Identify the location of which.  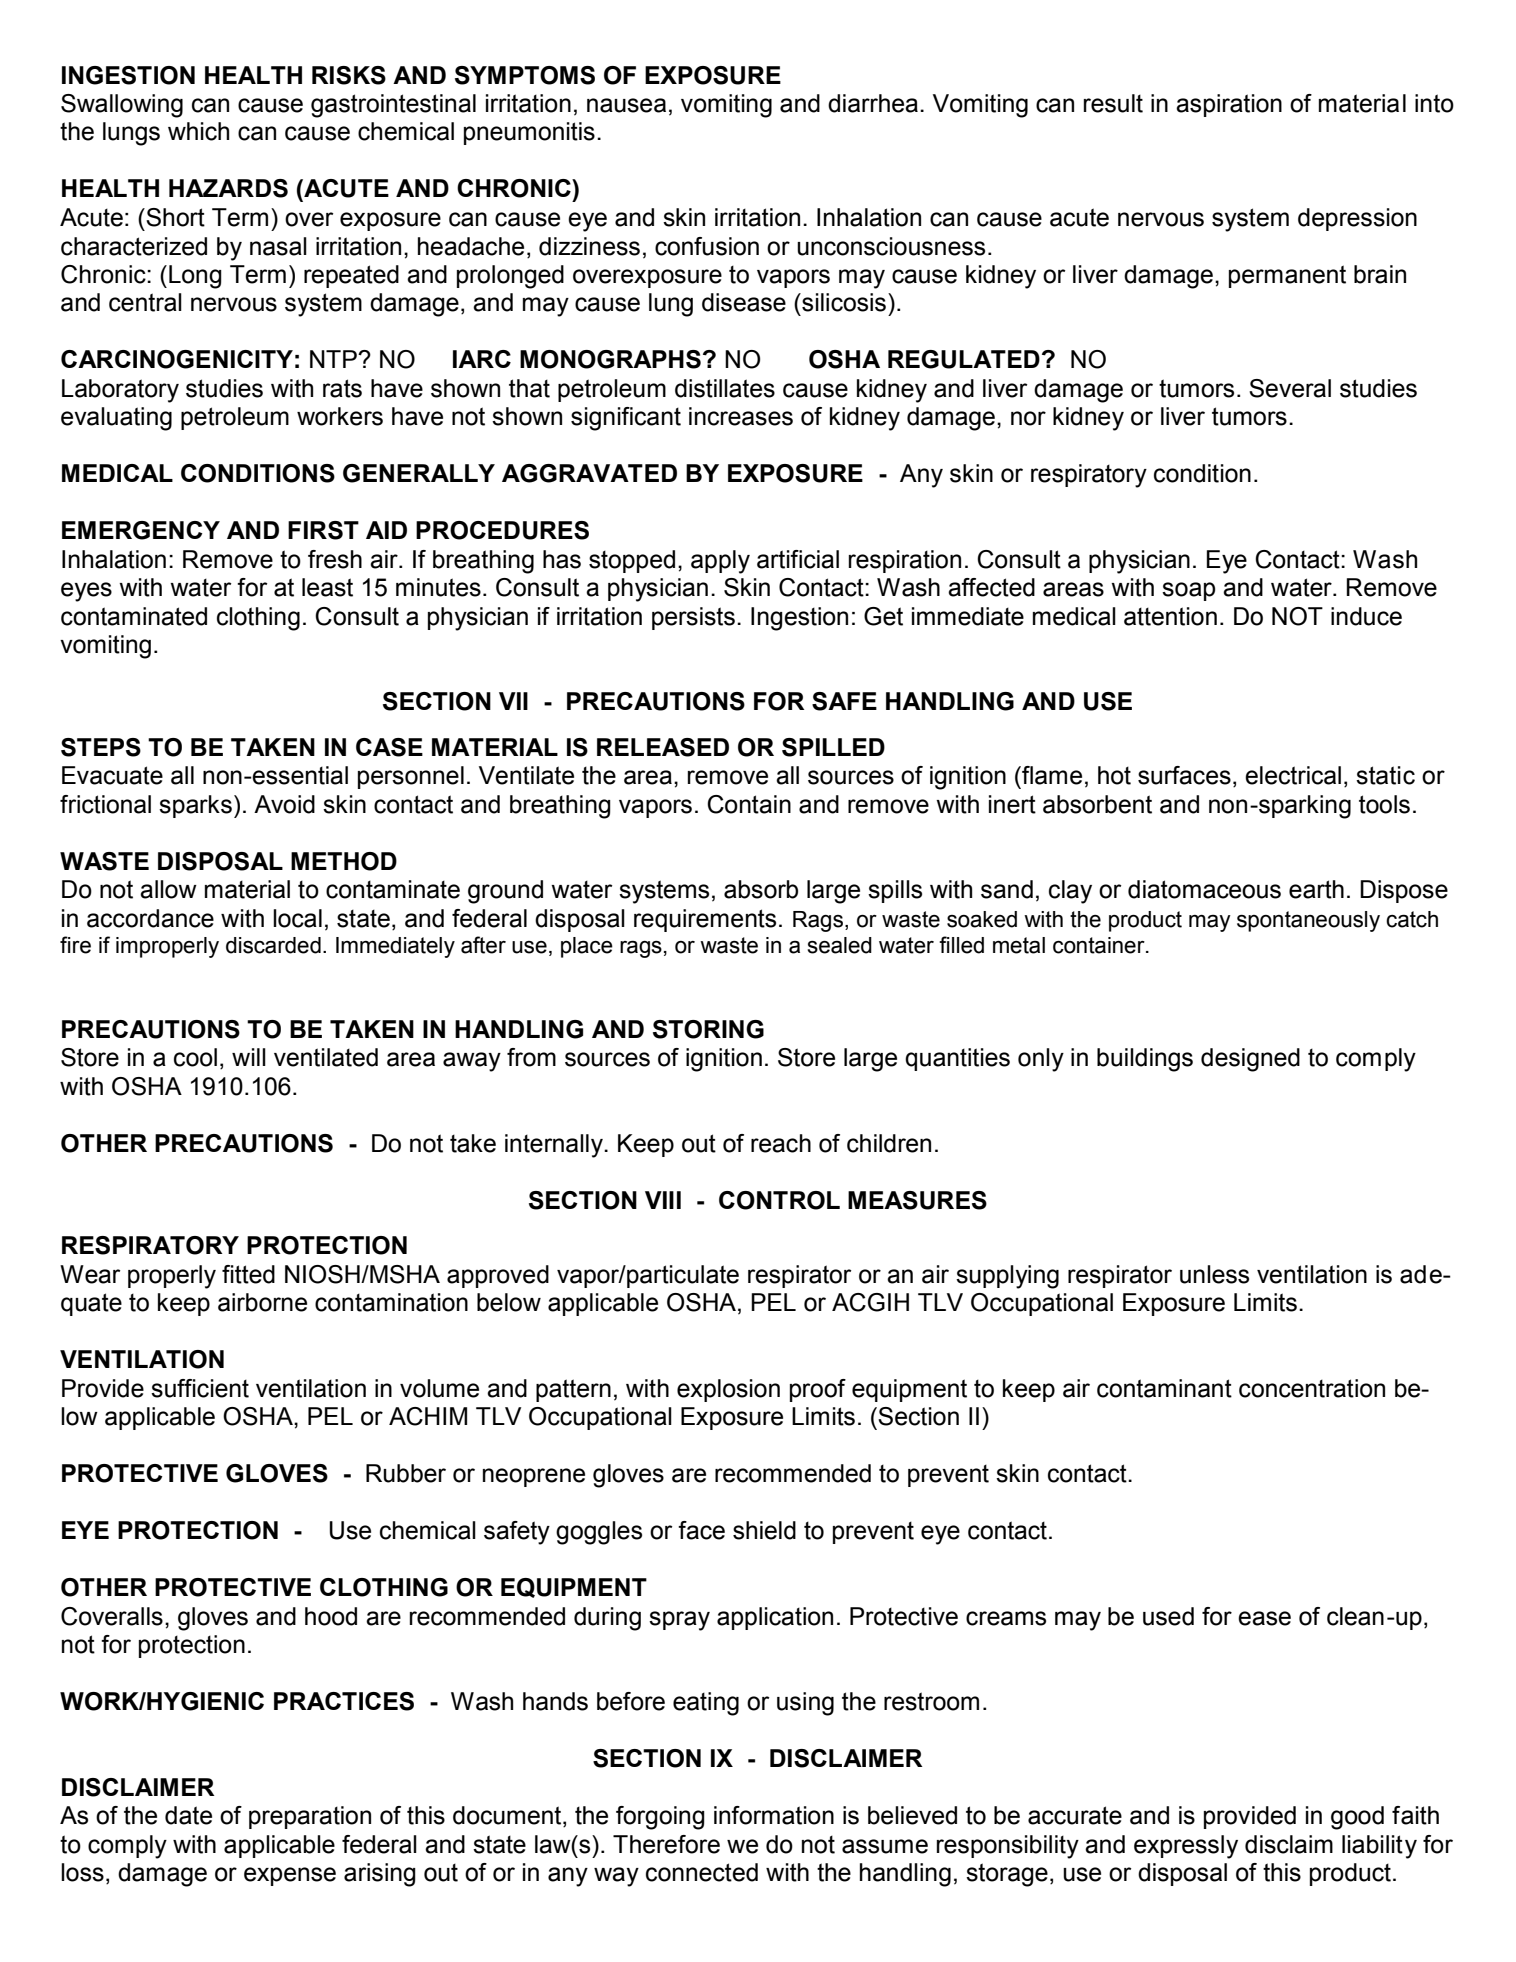
(198, 131).
